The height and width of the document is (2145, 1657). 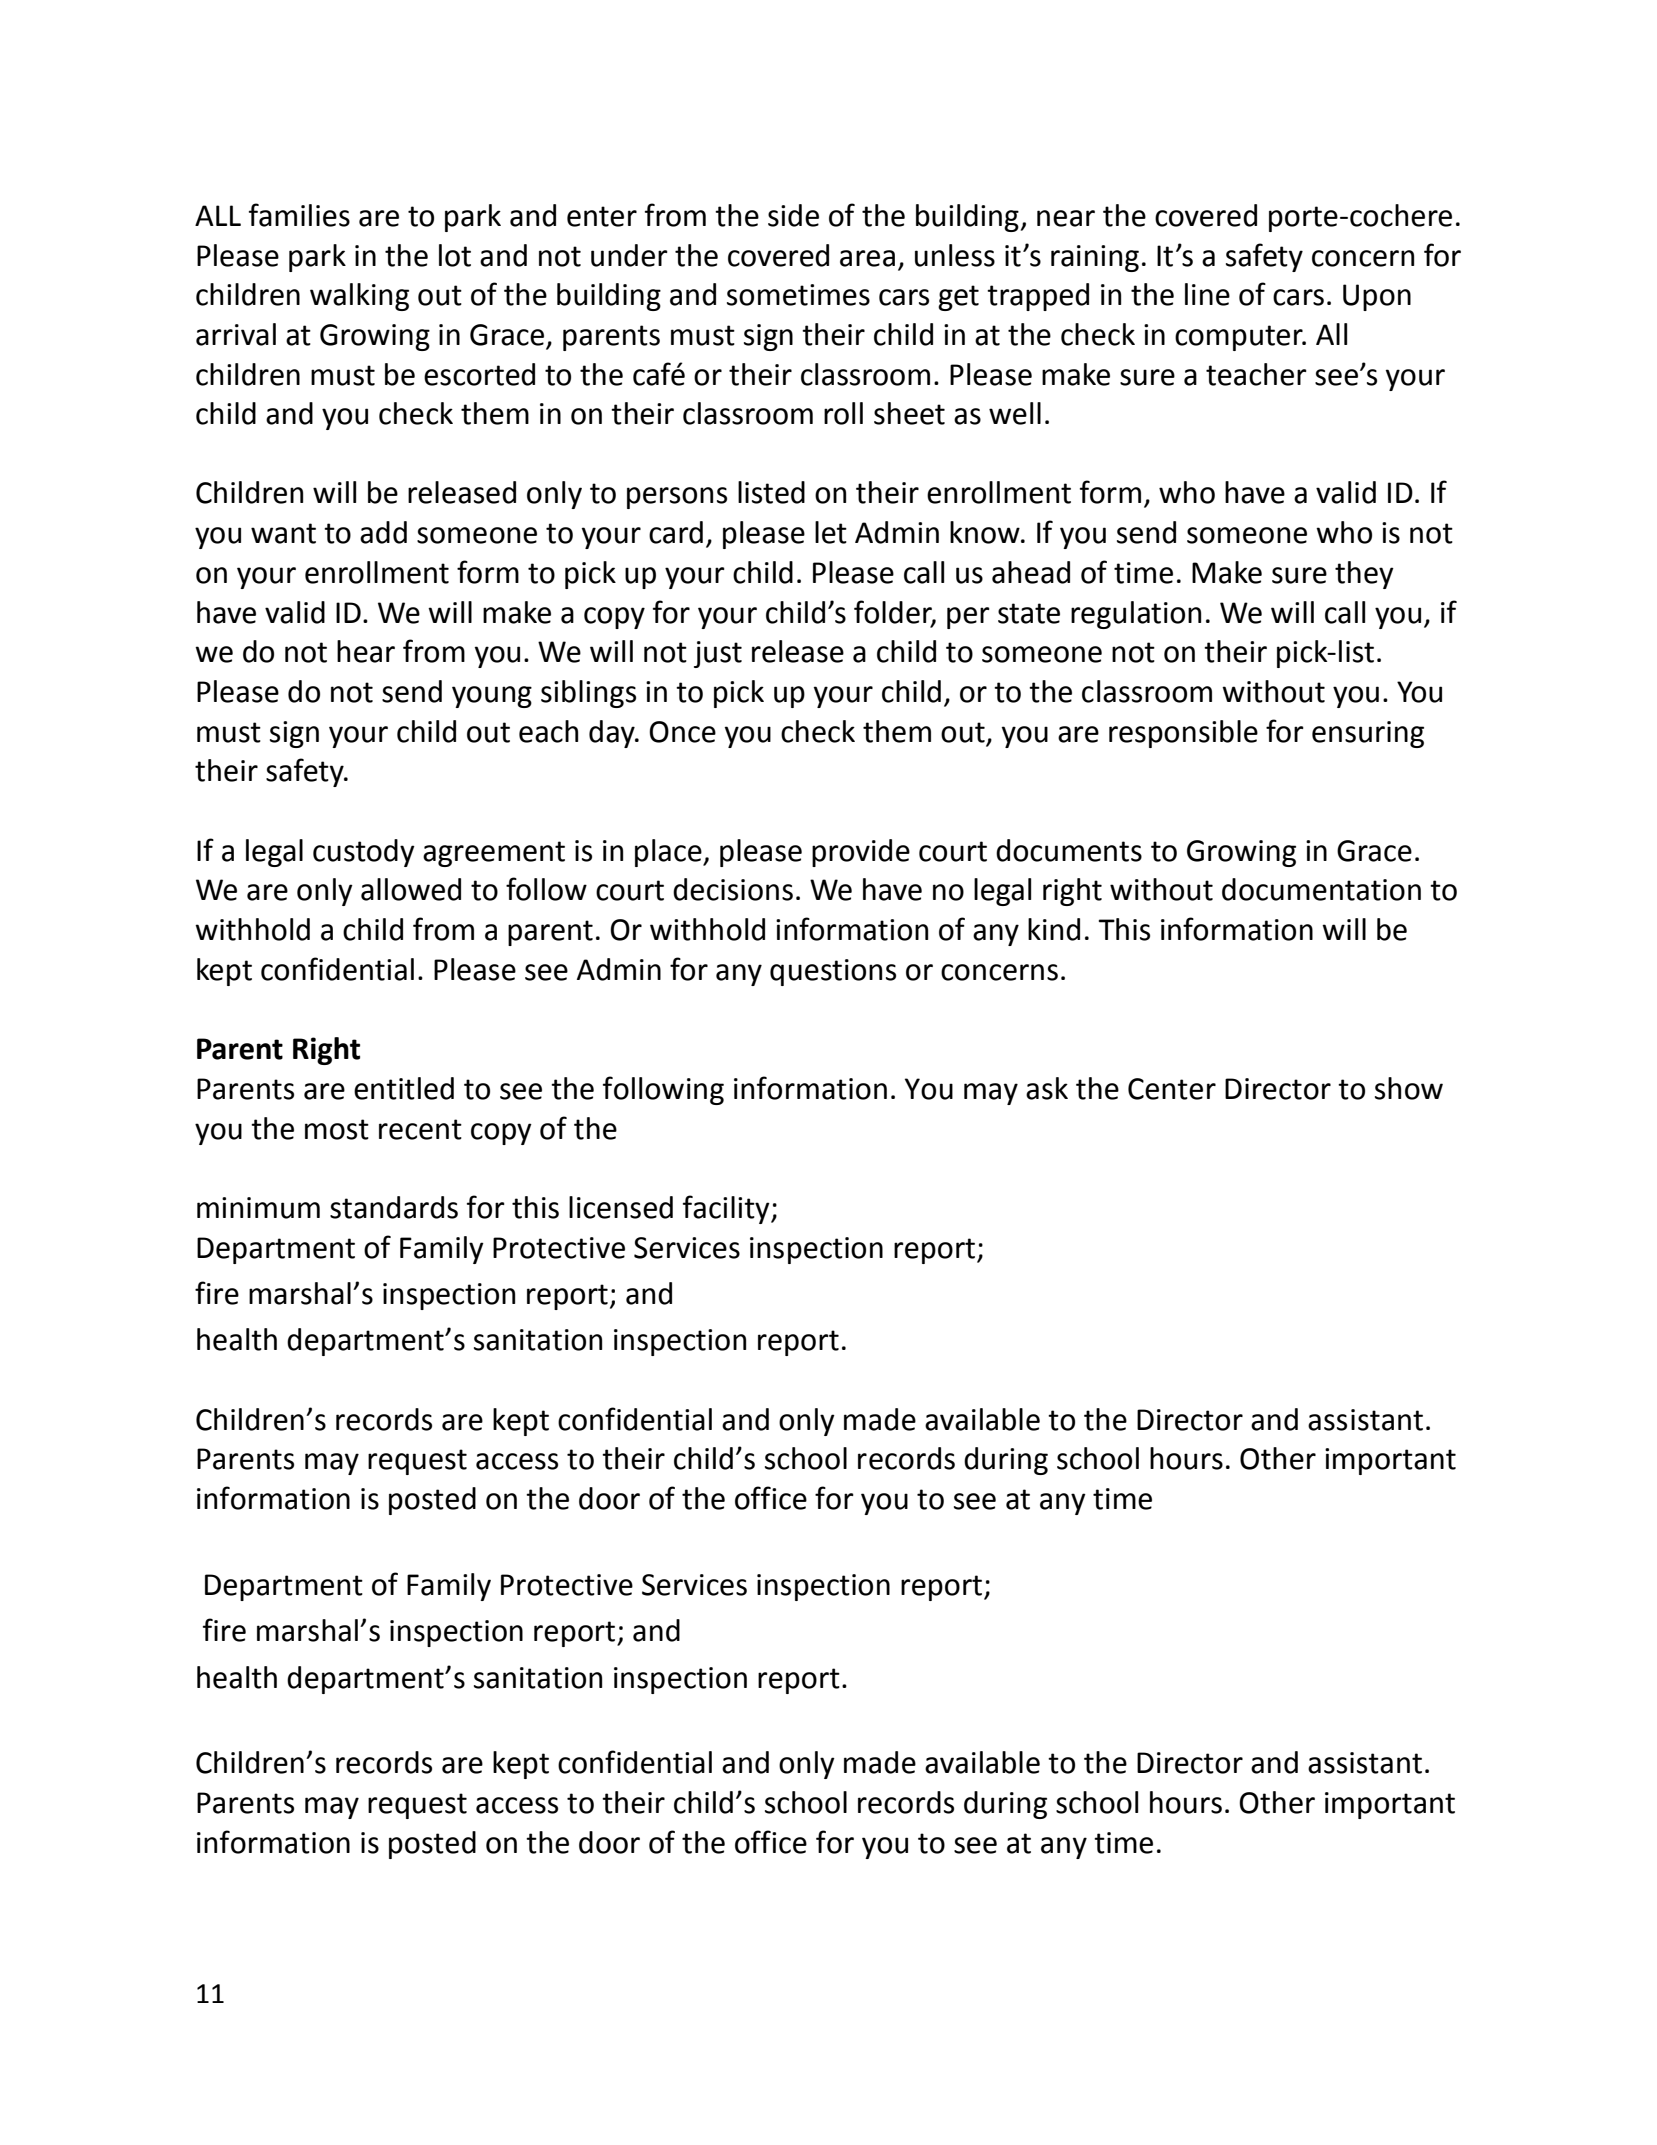 What do you see at coordinates (727, 1209) in the document?
I see `facility` at bounding box center [727, 1209].
